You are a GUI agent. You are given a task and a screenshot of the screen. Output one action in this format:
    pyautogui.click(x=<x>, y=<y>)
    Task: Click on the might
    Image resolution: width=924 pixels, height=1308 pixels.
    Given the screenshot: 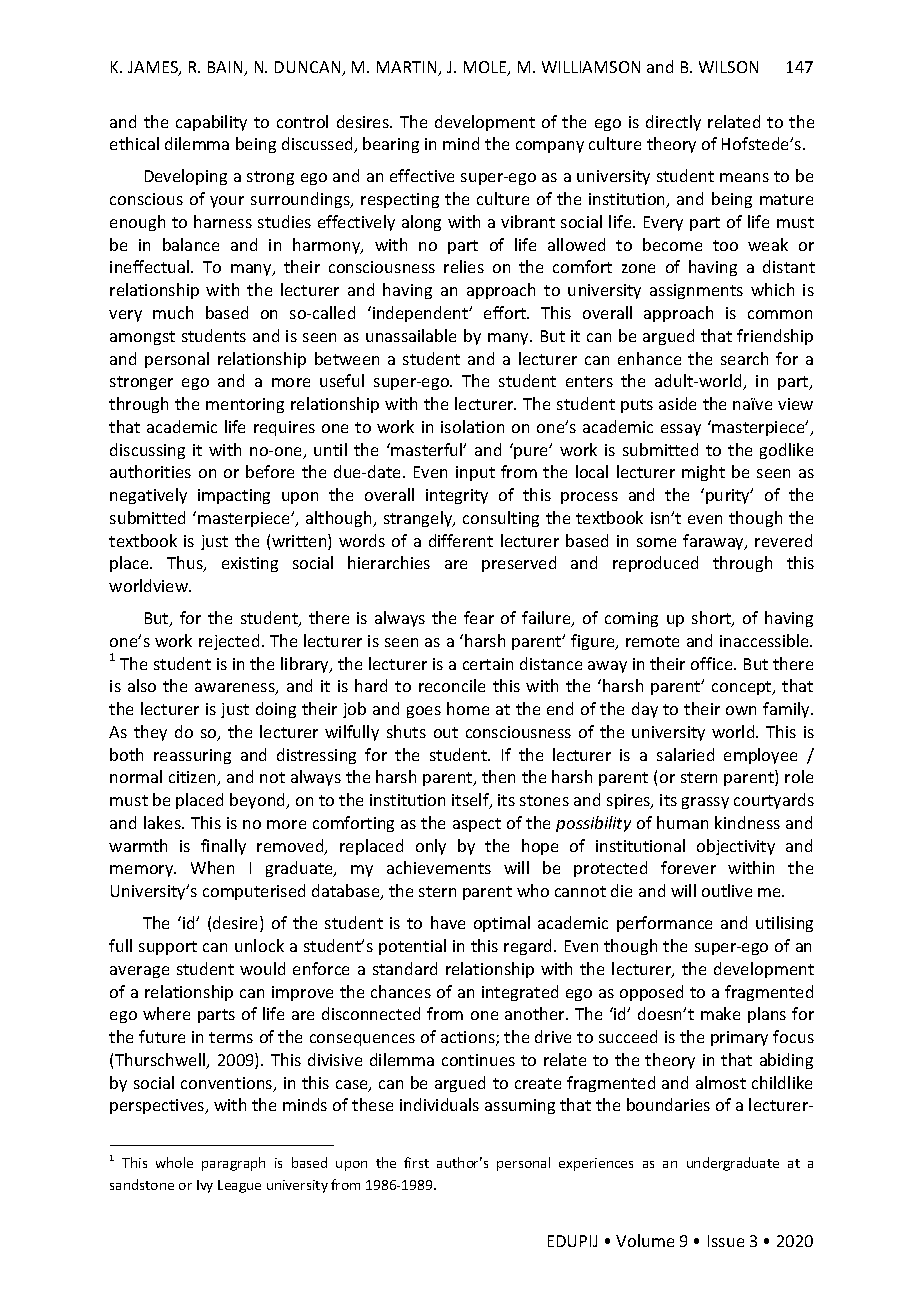 What is the action you would take?
    pyautogui.click(x=703, y=473)
